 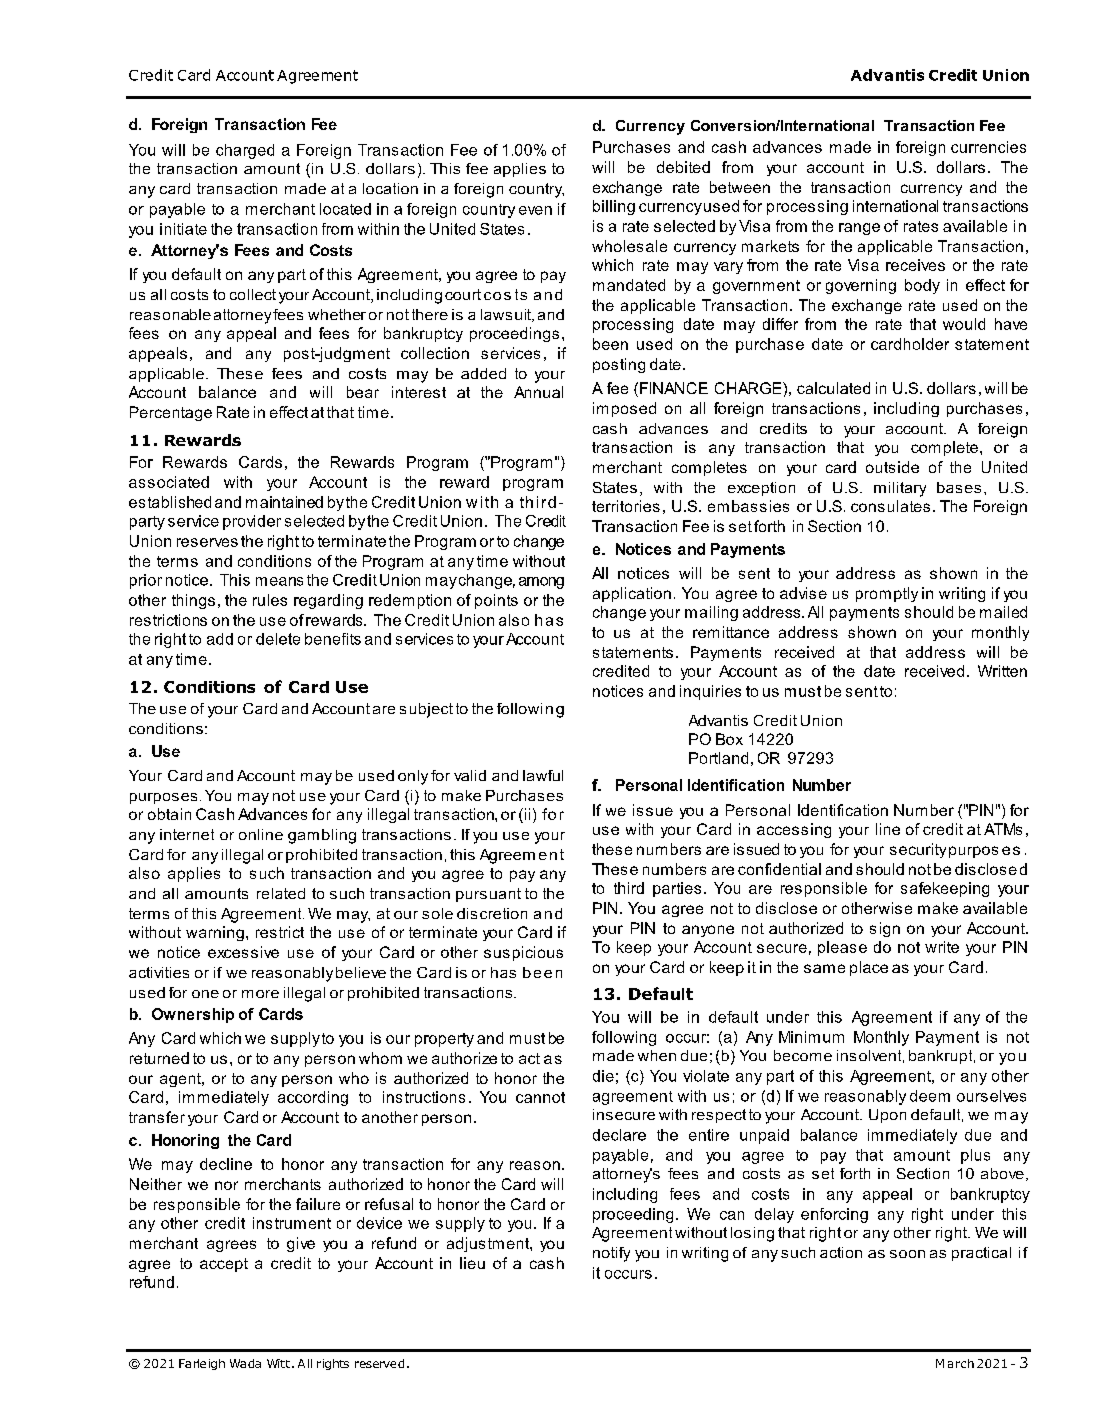 I want to click on maintained, so click(x=284, y=502).
